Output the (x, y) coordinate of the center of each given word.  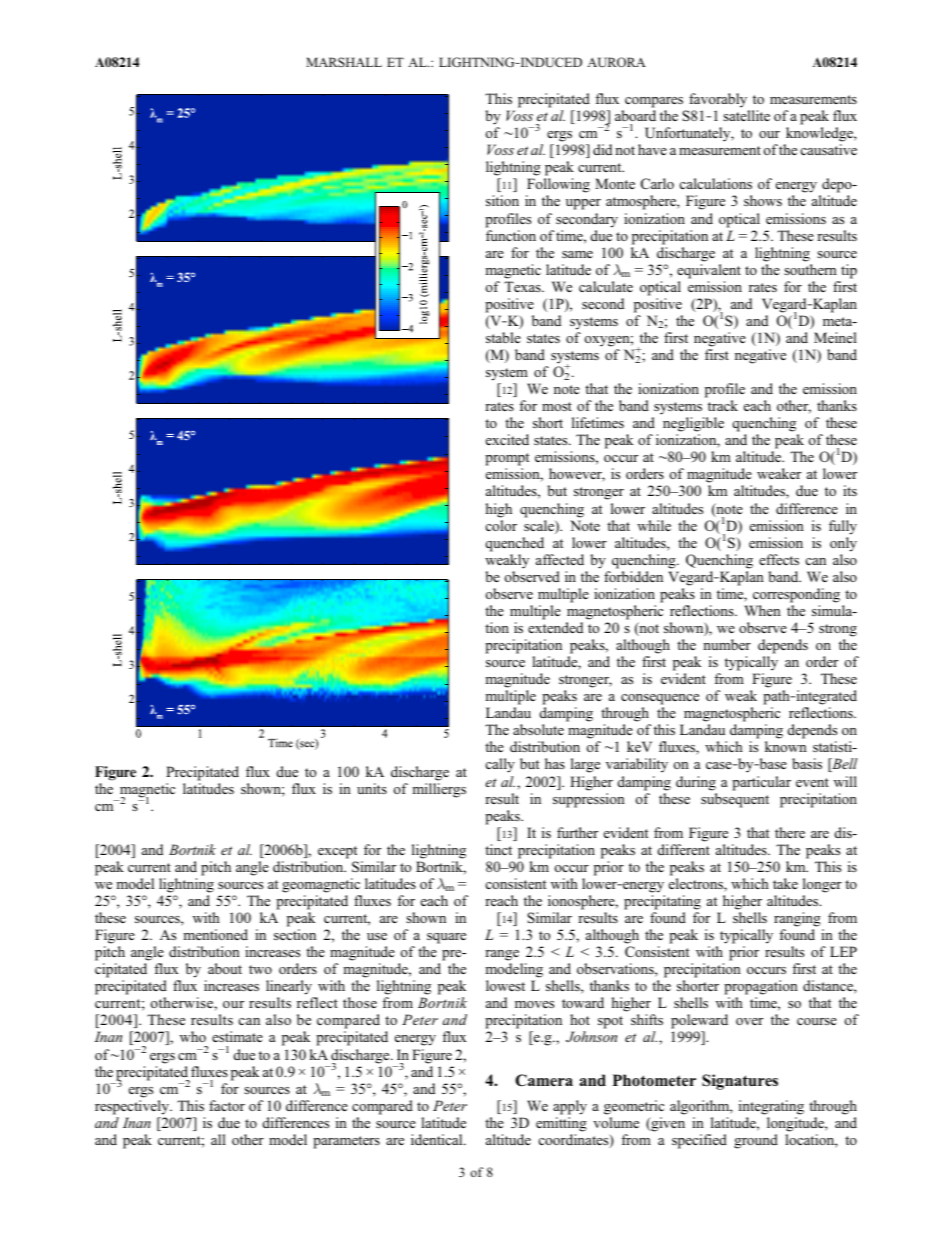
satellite (746, 115)
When (762, 610)
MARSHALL (344, 62)
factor (227, 1105)
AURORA (616, 62)
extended (555, 627)
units (372, 788)
